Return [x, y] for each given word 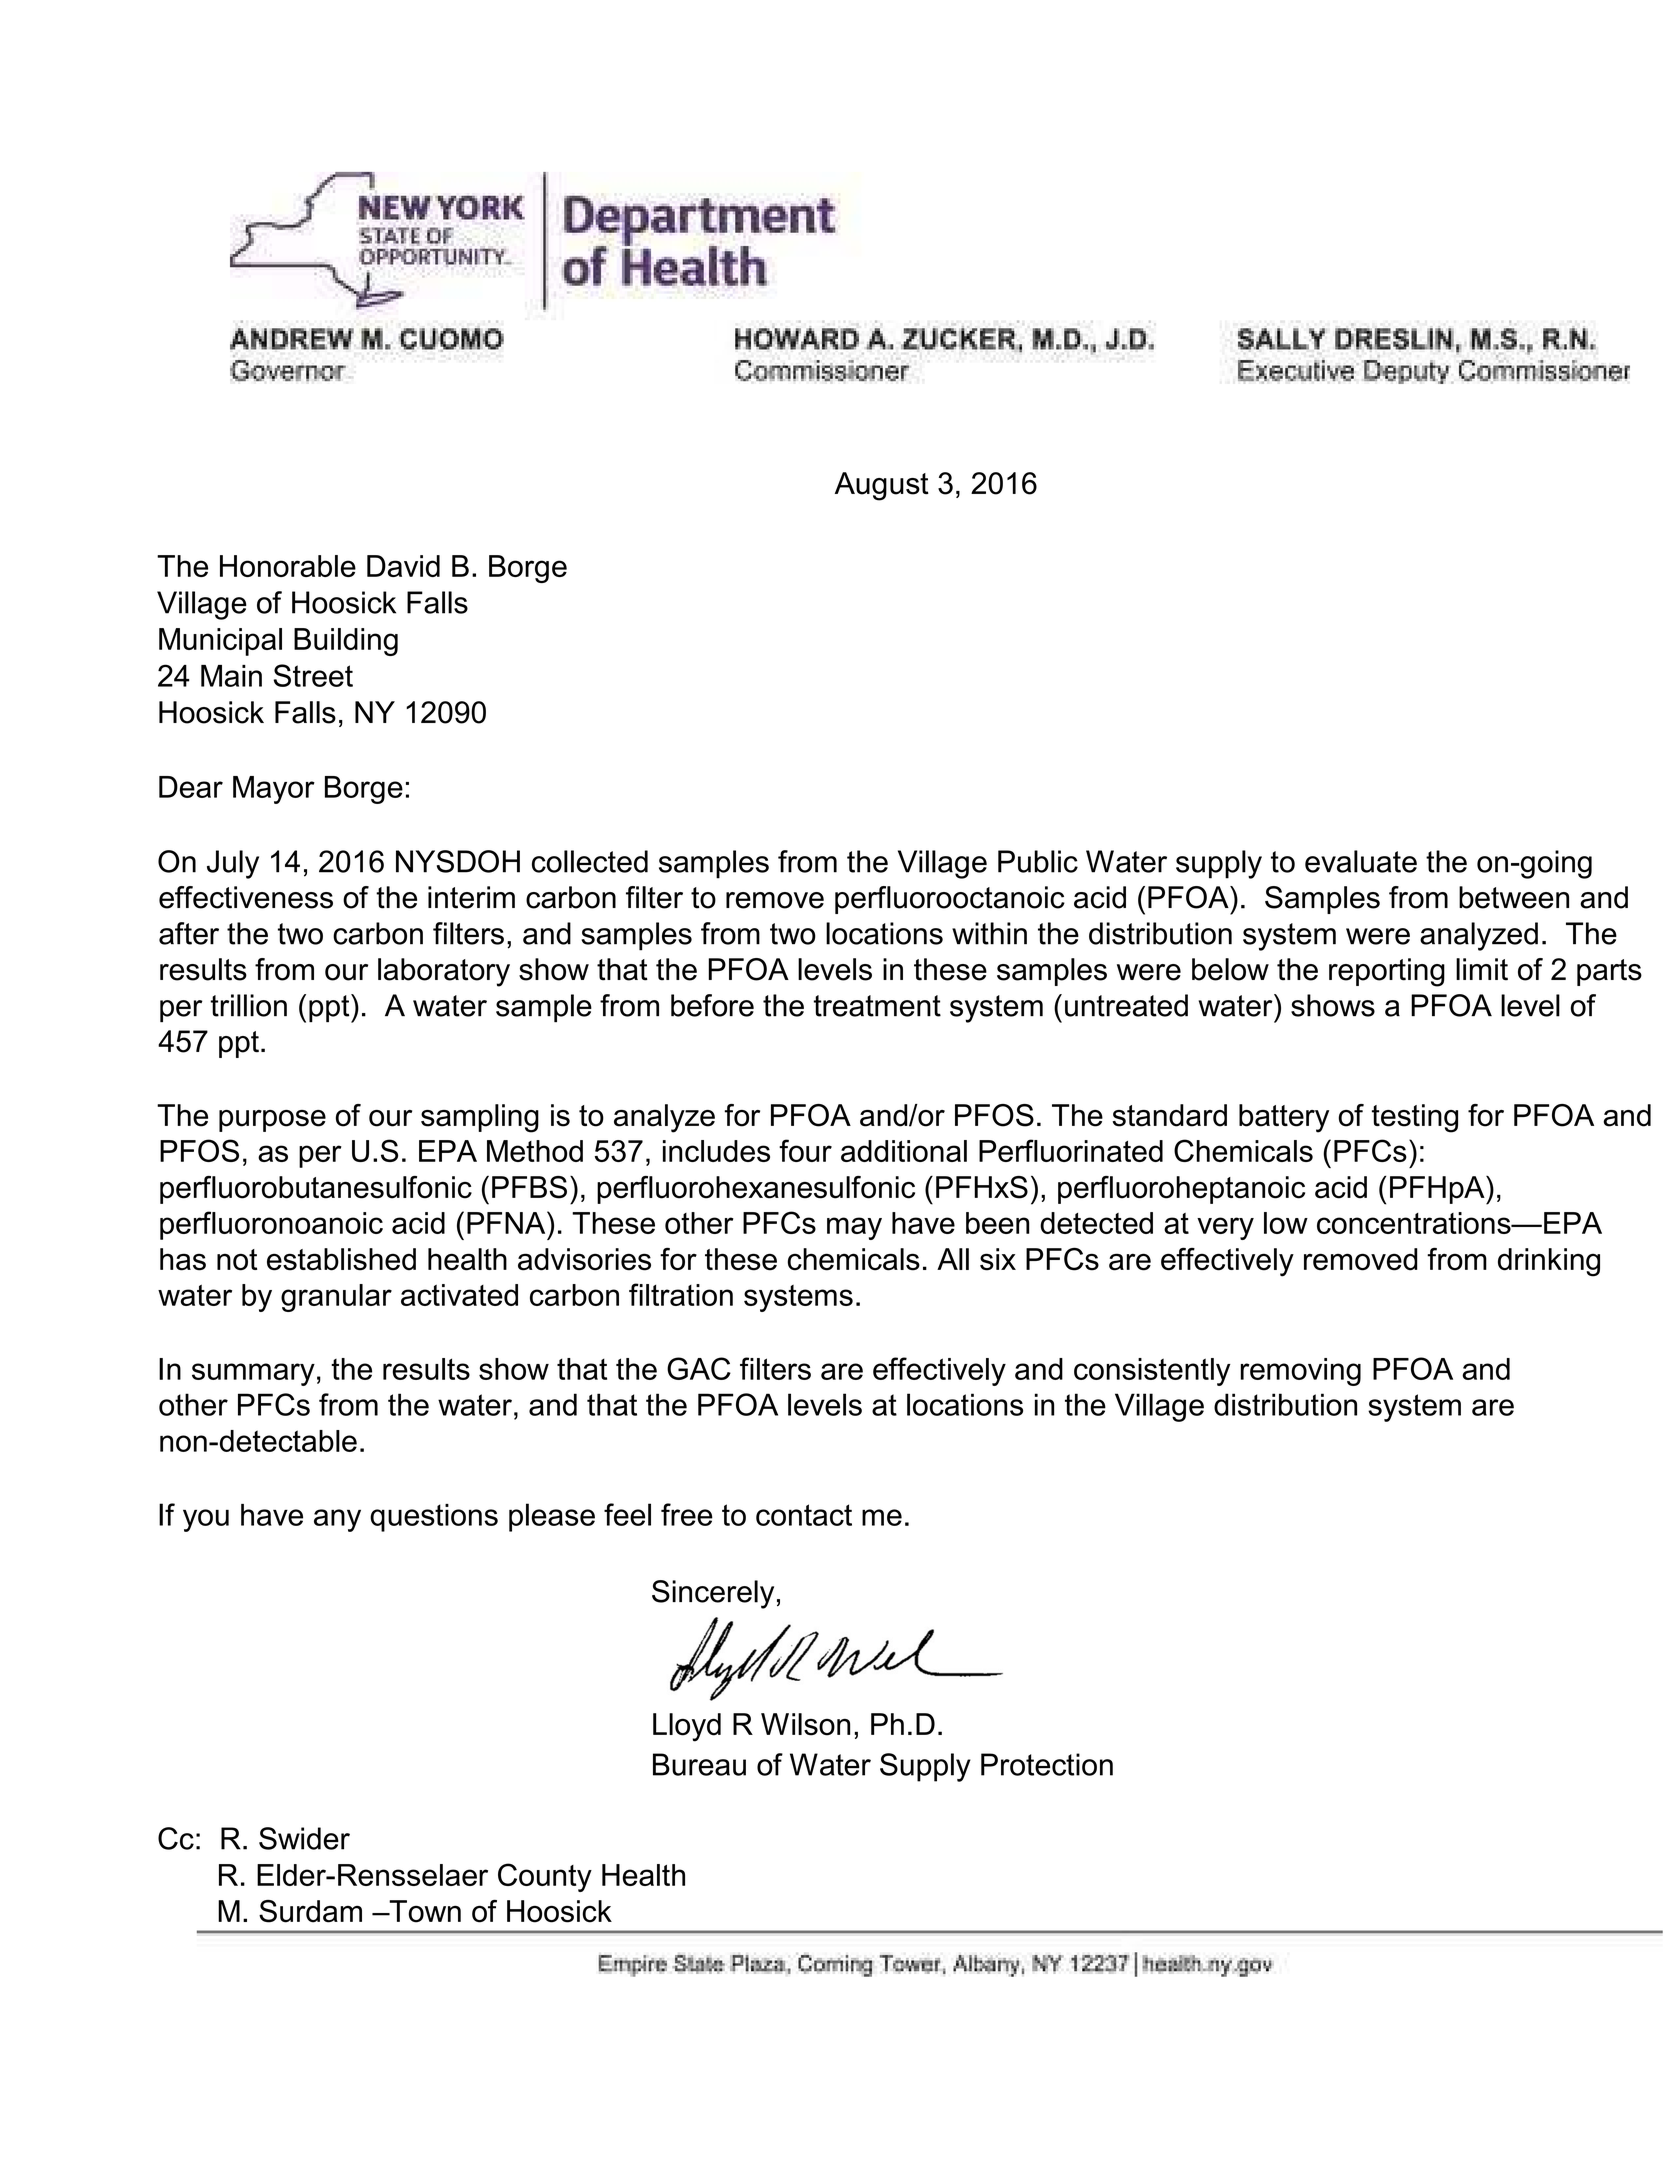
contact [804, 1515]
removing [1301, 1372]
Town [424, 1911]
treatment [877, 1006]
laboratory [444, 972]
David [403, 566]
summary [253, 1374]
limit [1482, 969]
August [882, 486]
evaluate [1361, 861]
